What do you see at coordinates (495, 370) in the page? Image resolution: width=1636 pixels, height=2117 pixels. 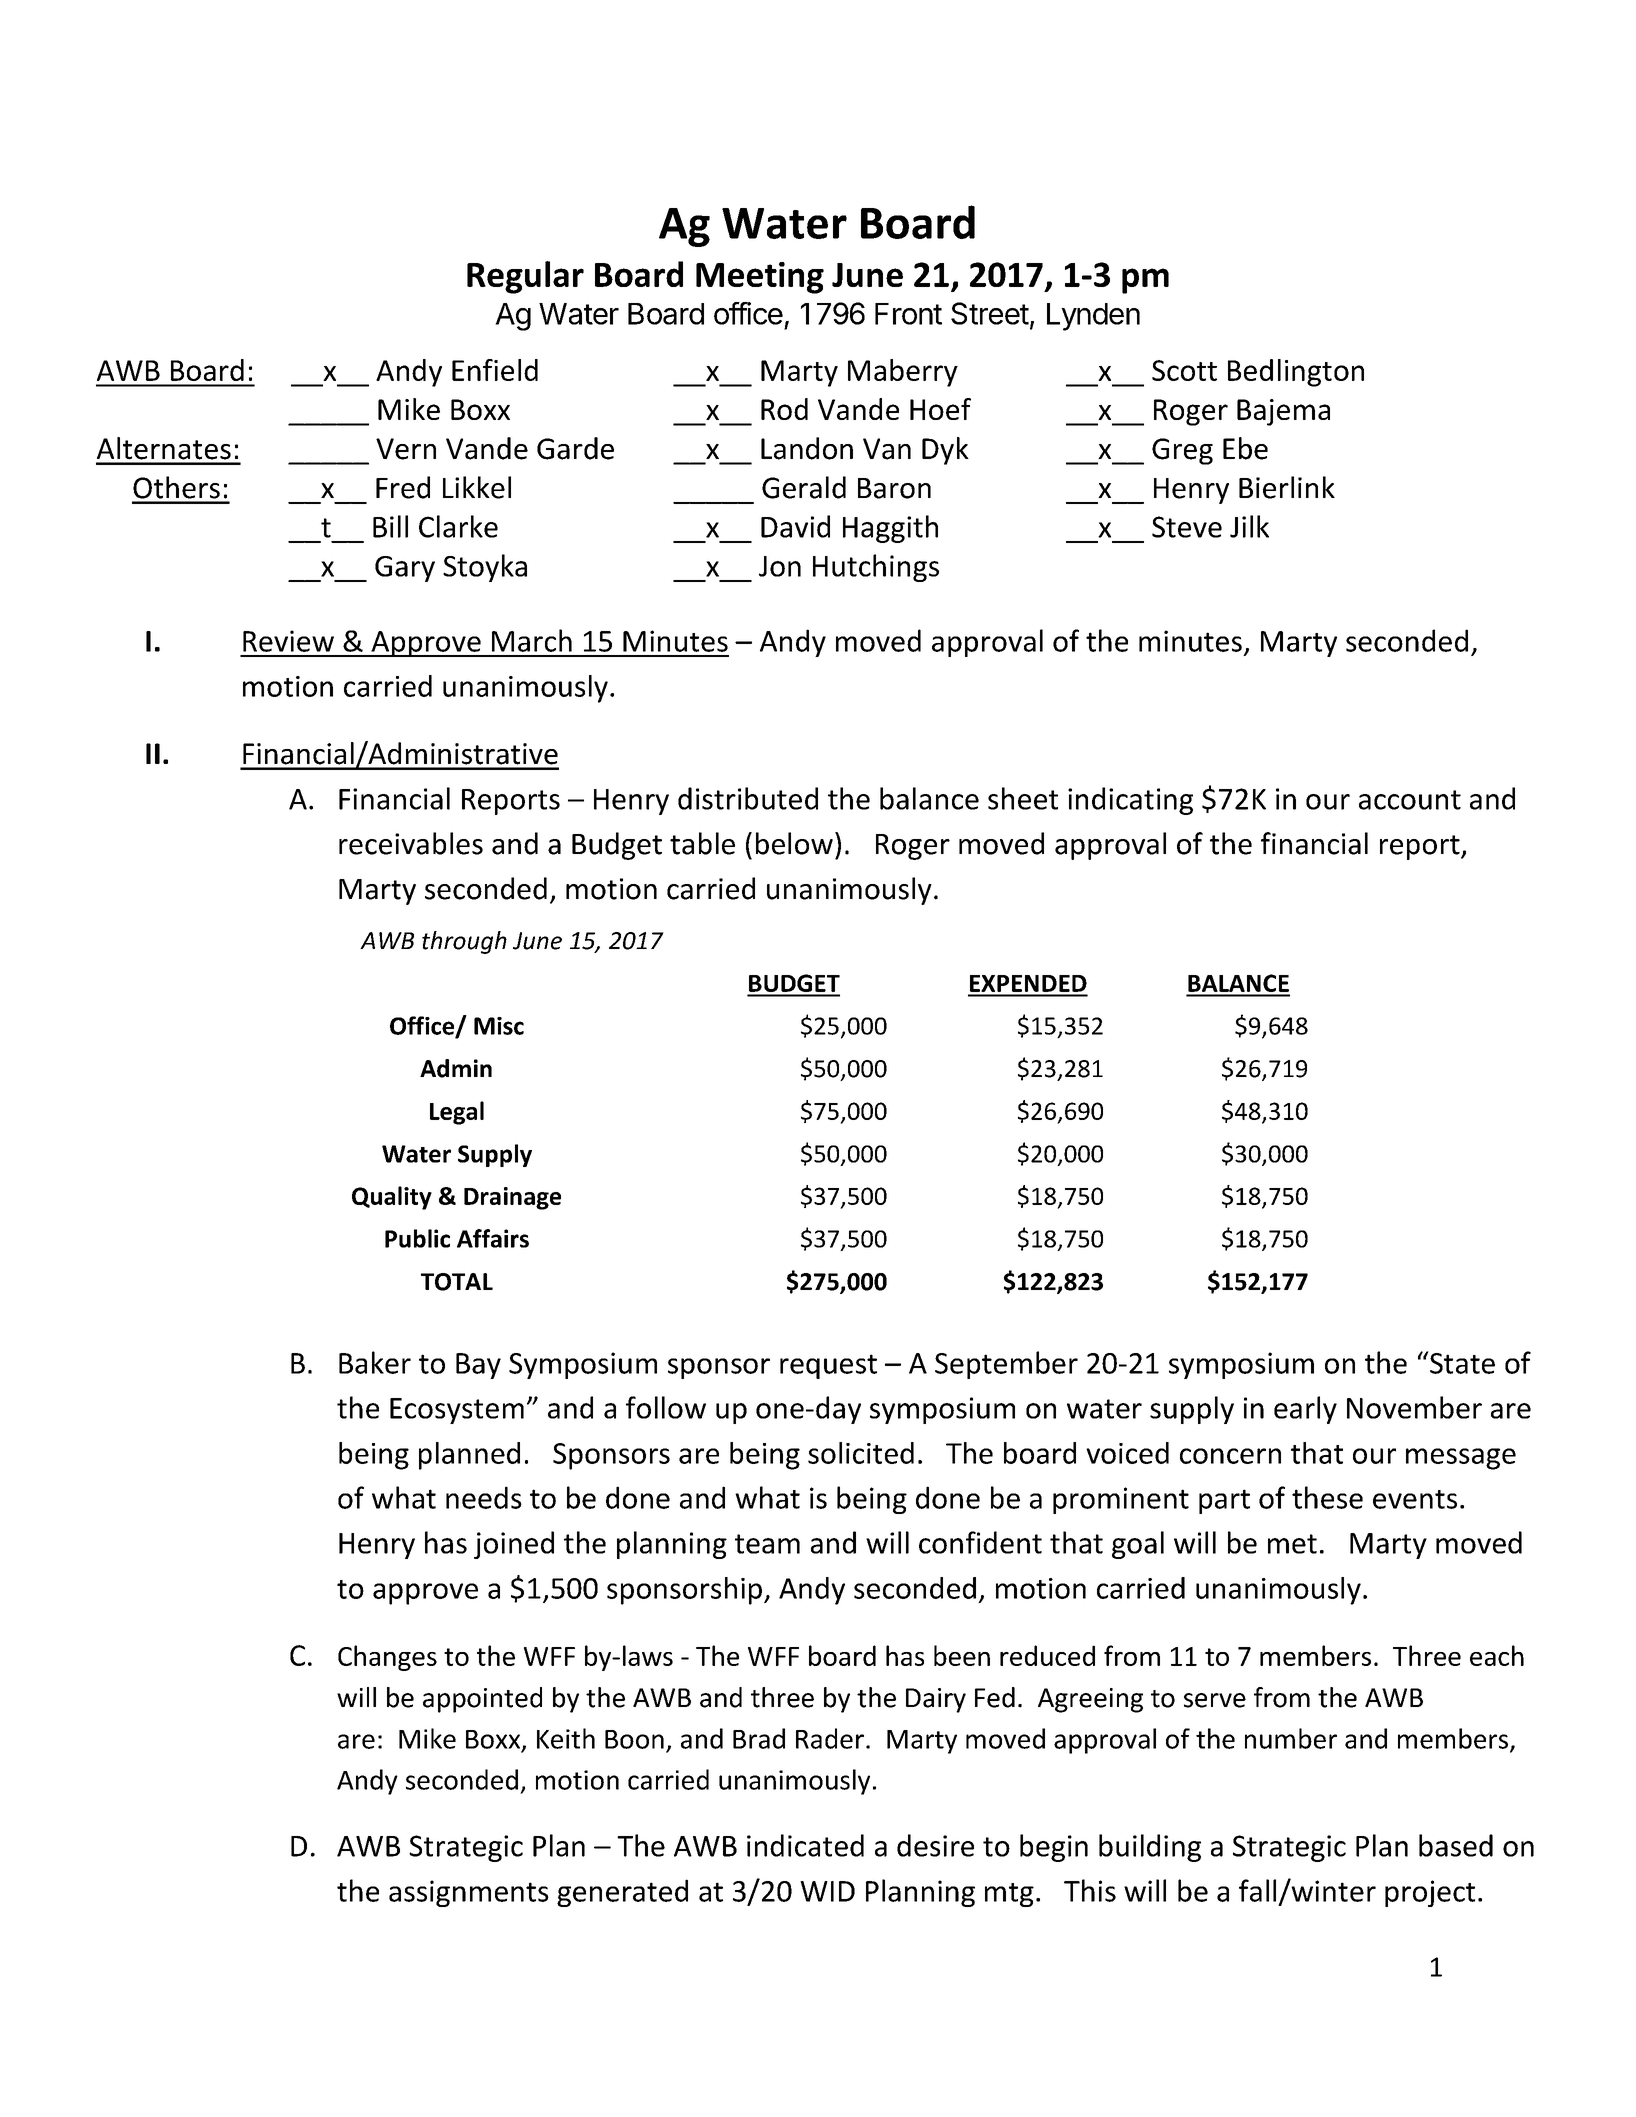 I see `Enfield` at bounding box center [495, 370].
